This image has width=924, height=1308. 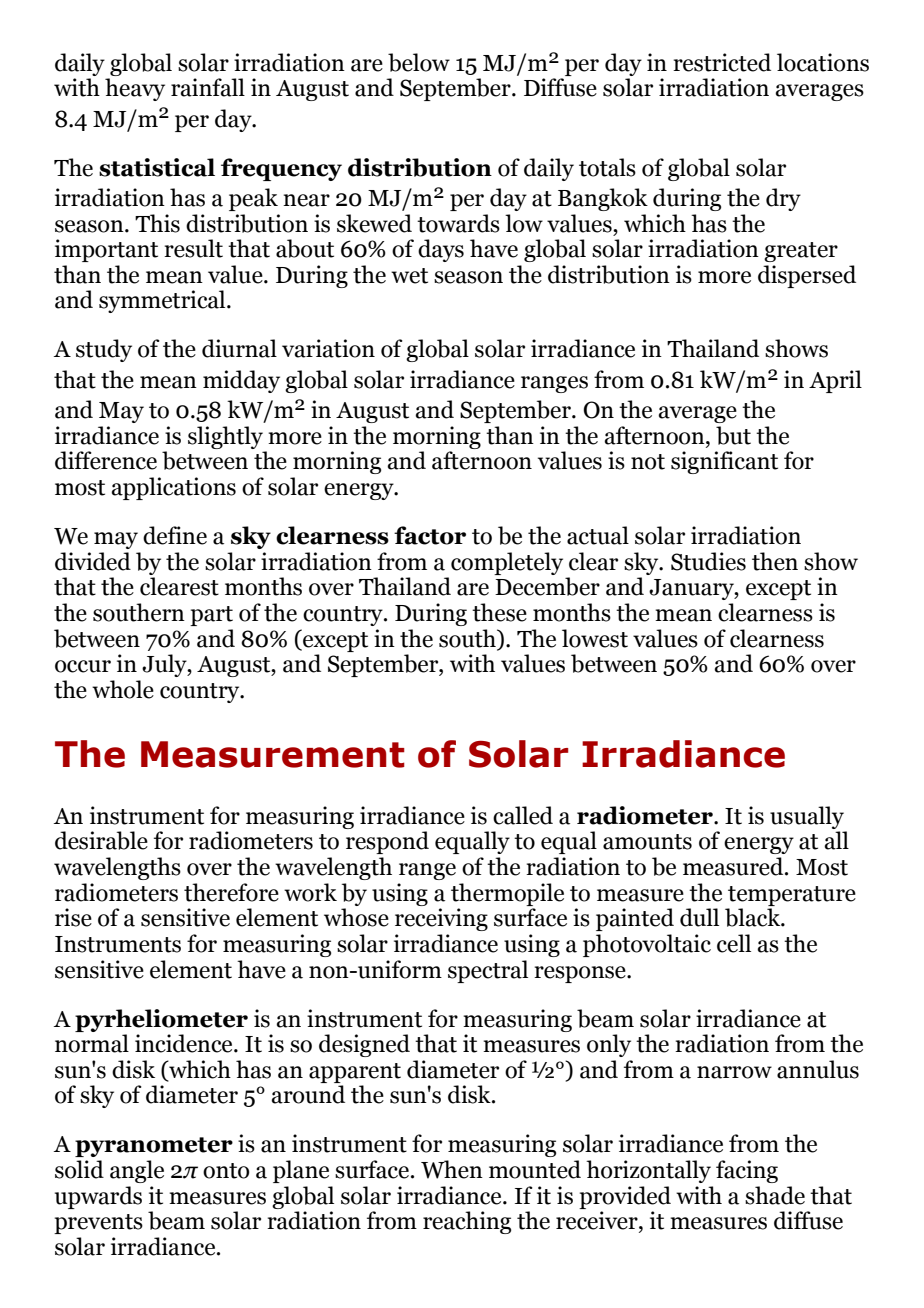 I want to click on therefore, so click(x=231, y=892).
